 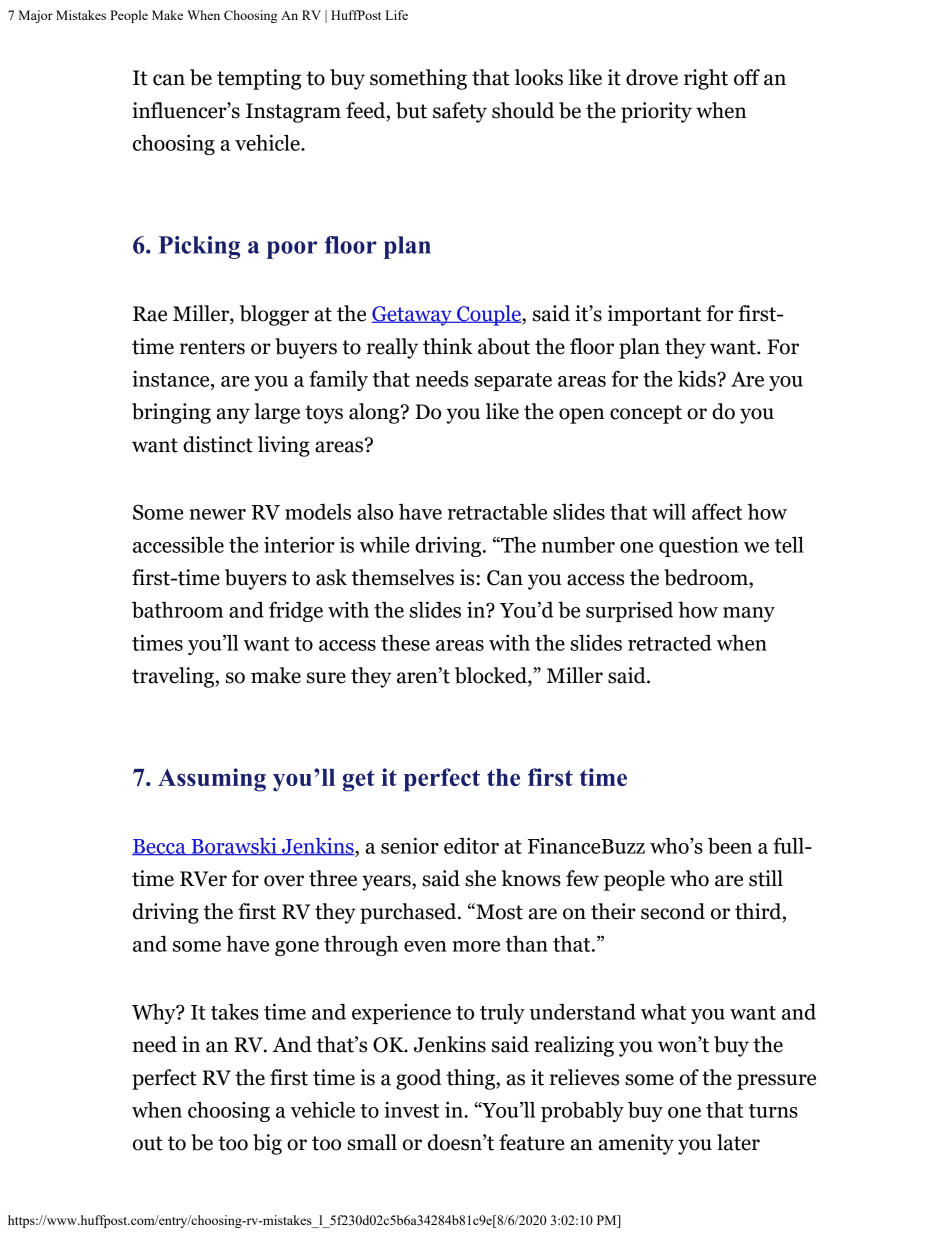 What do you see at coordinates (411, 1109) in the image?
I see `invest` at bounding box center [411, 1109].
